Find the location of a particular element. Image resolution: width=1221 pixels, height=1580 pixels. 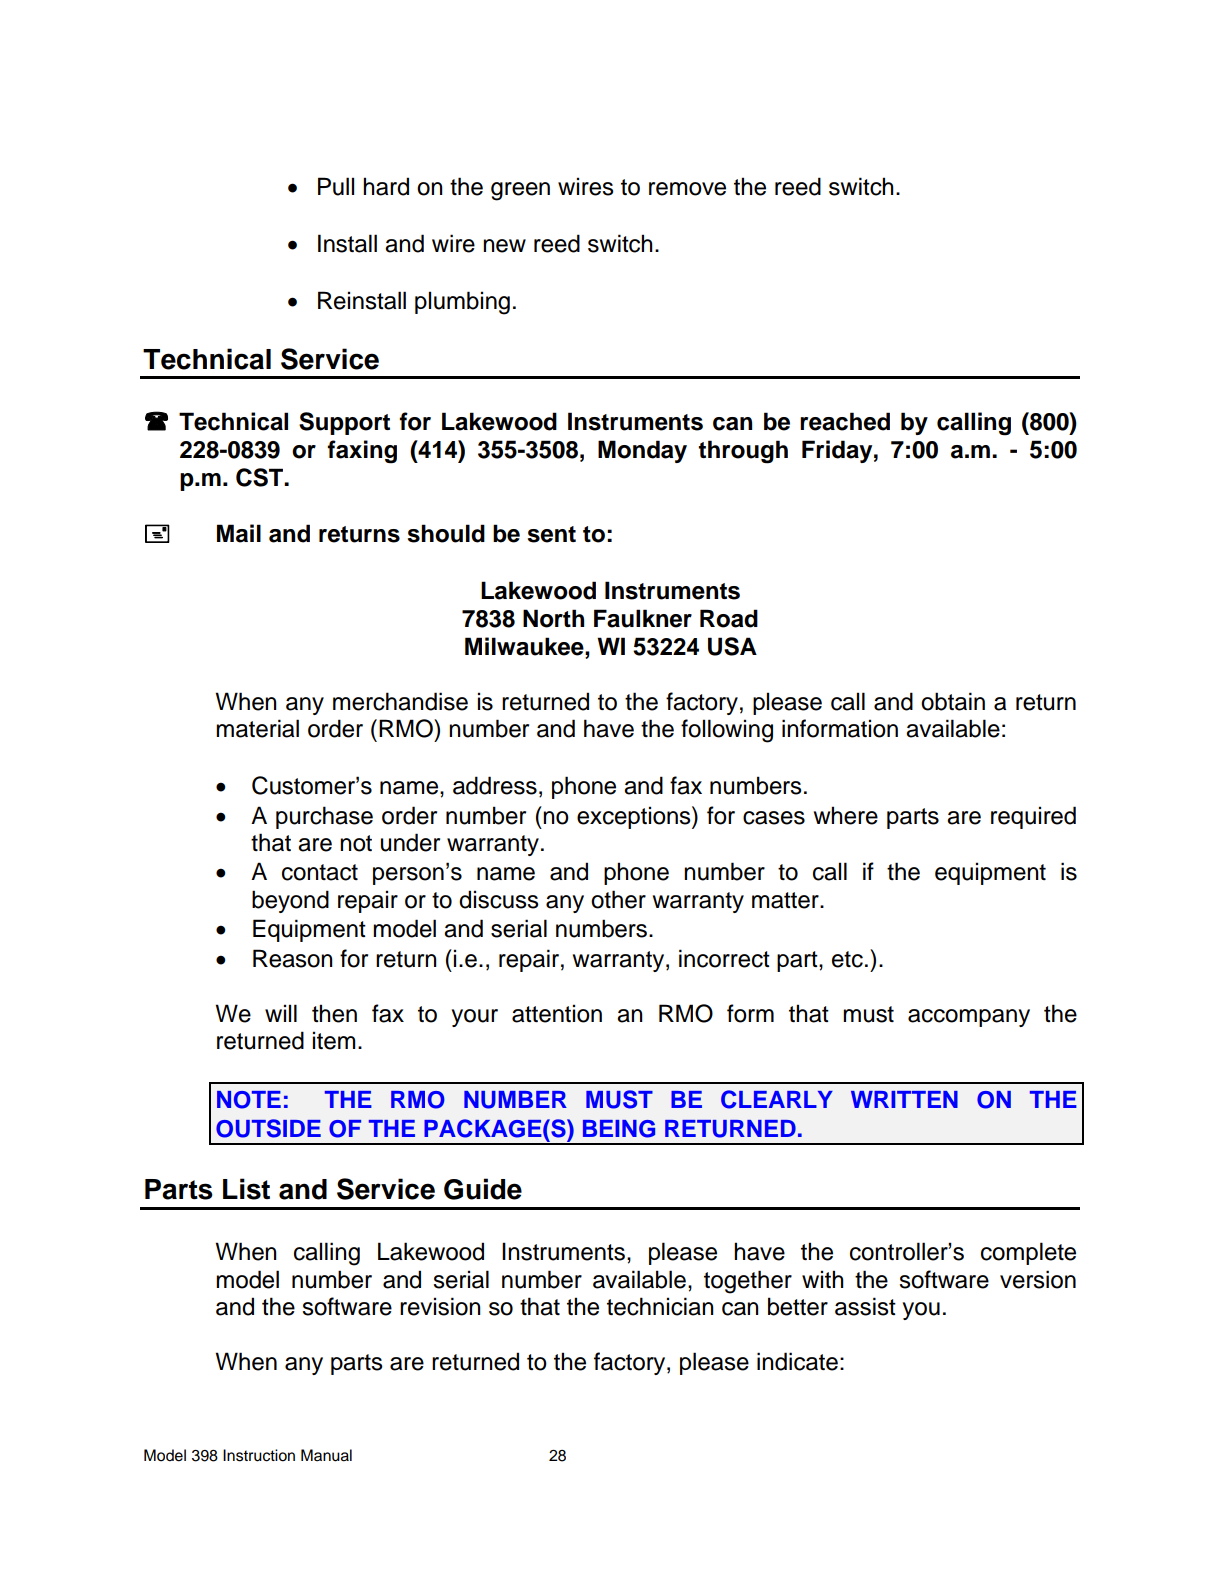

technician is located at coordinates (660, 1306).
